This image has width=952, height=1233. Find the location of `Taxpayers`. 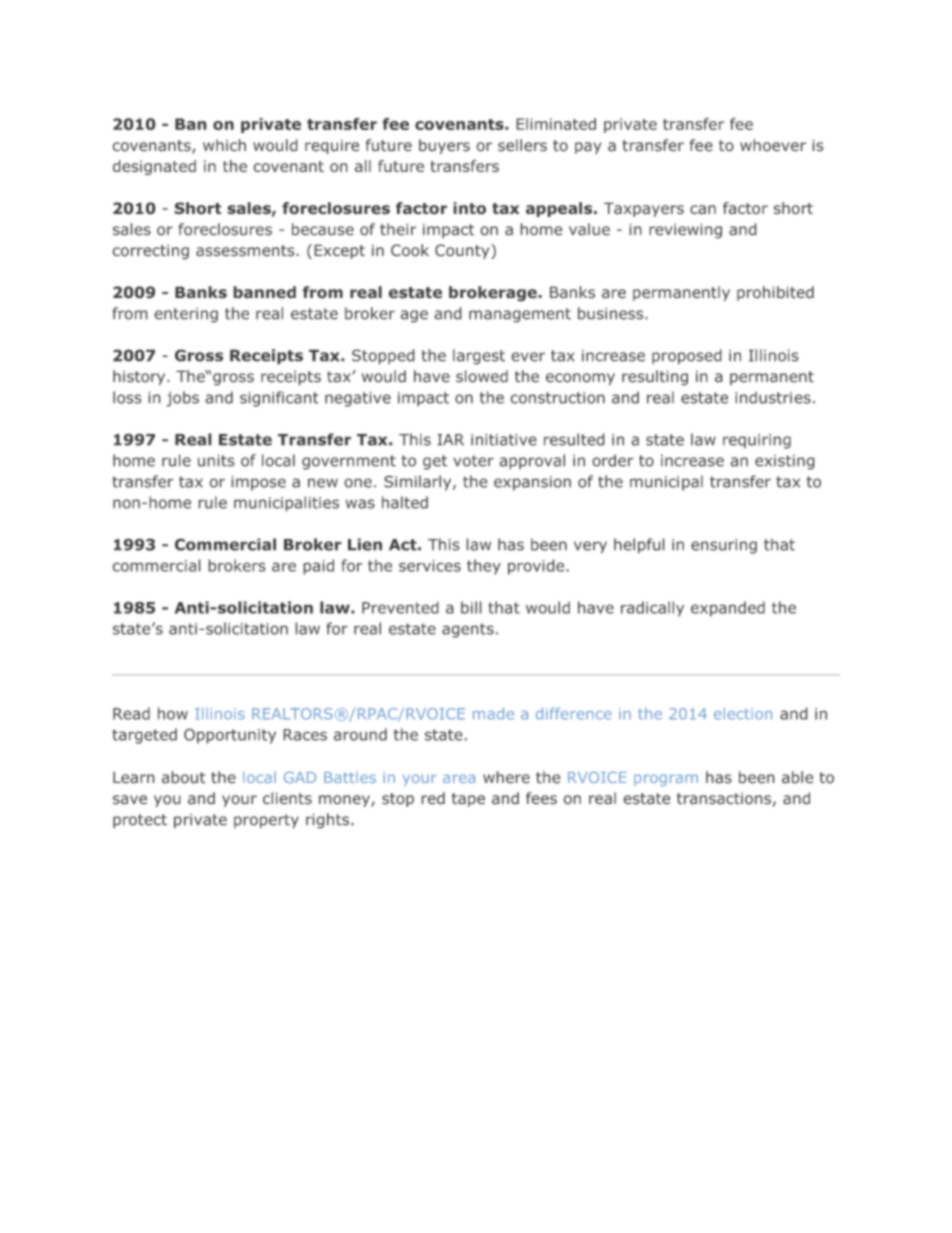

Taxpayers is located at coordinates (644, 209).
